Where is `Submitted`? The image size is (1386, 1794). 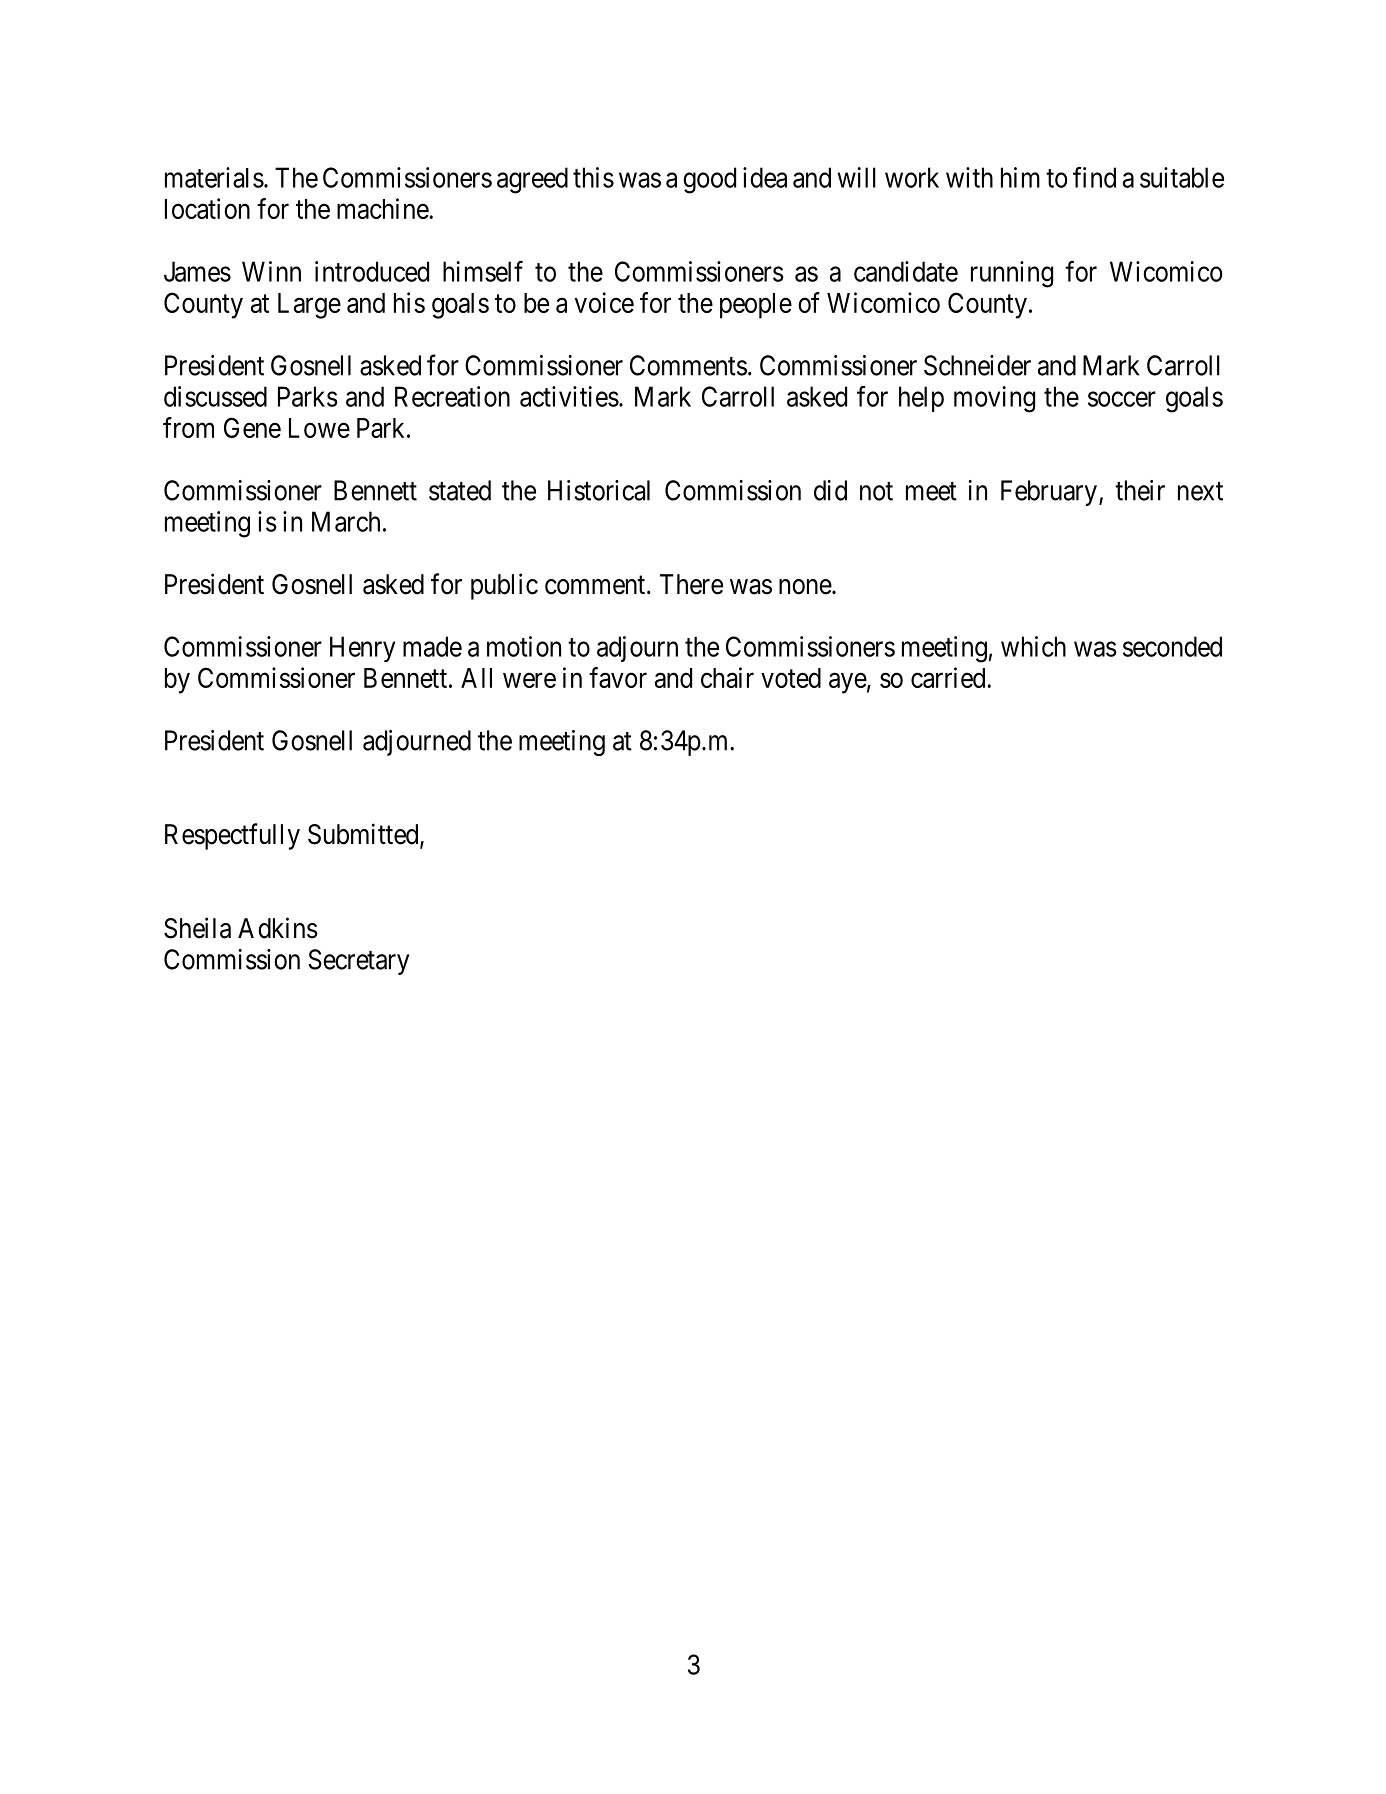
Submitted is located at coordinates (364, 835).
